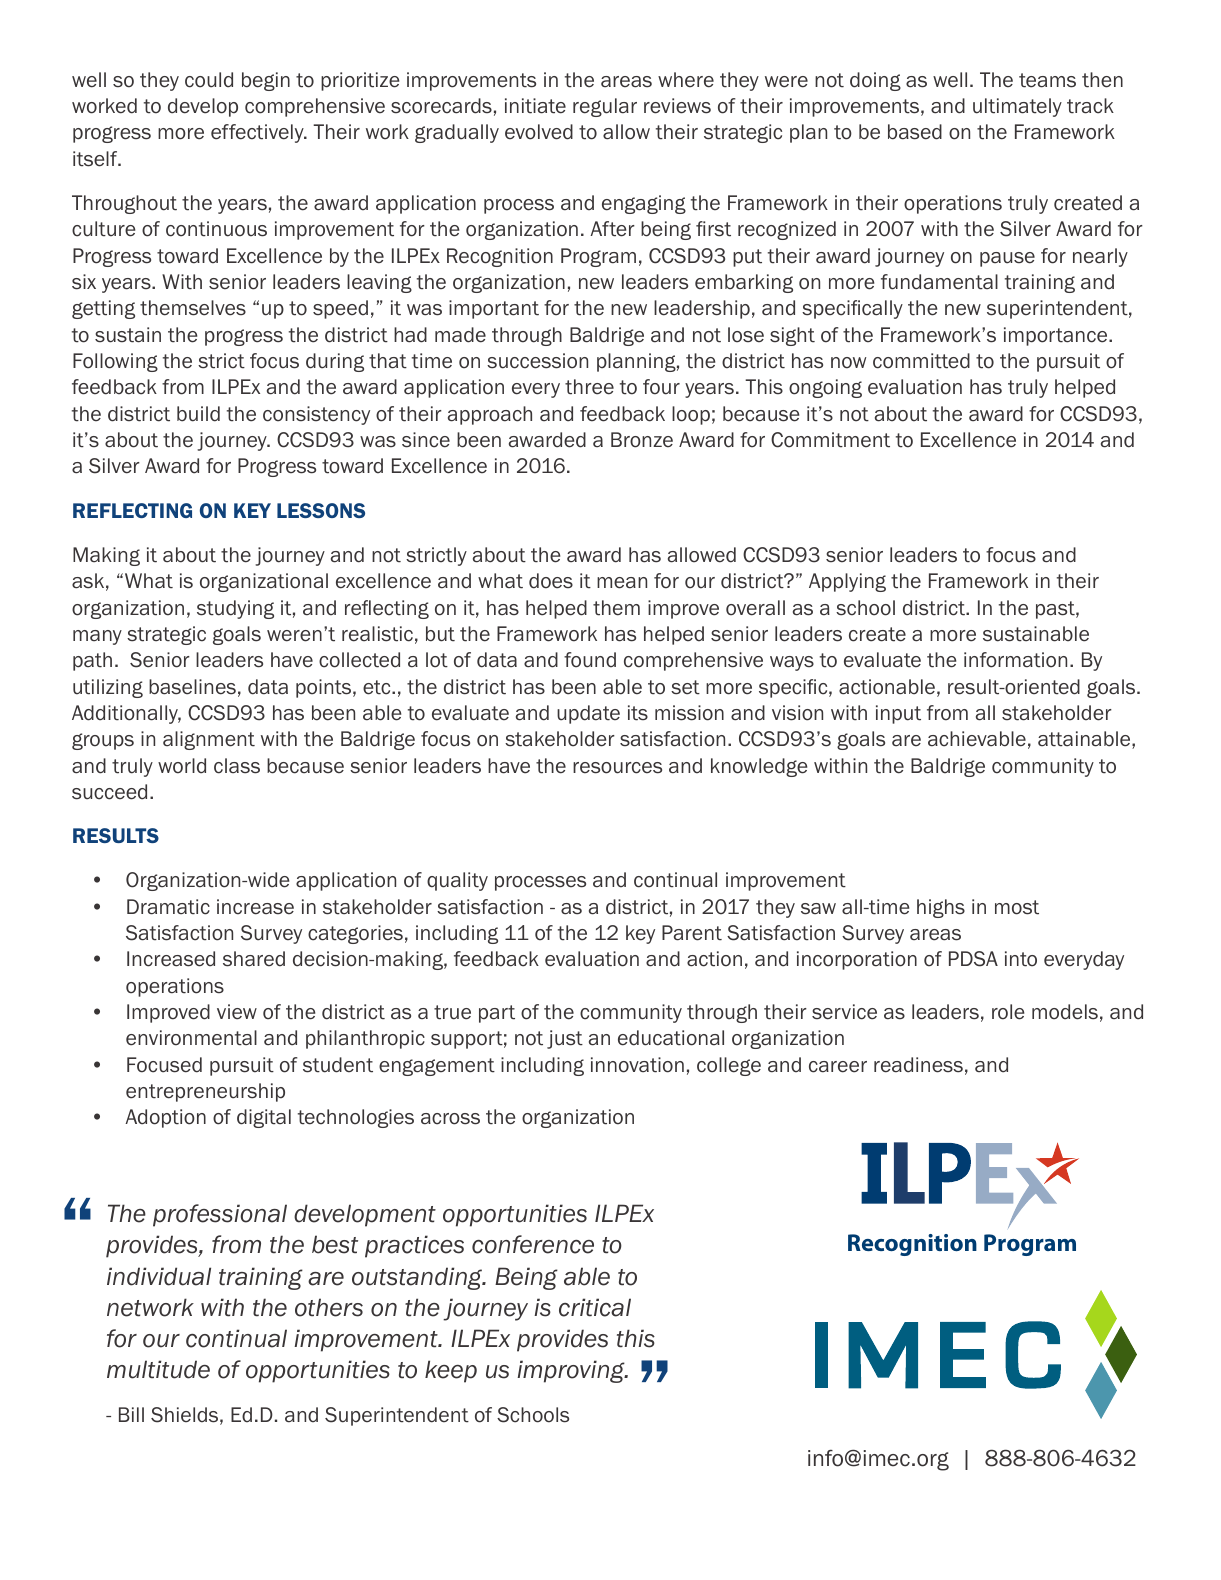 This page has width=1221, height=1580. I want to click on committed, so click(921, 361).
